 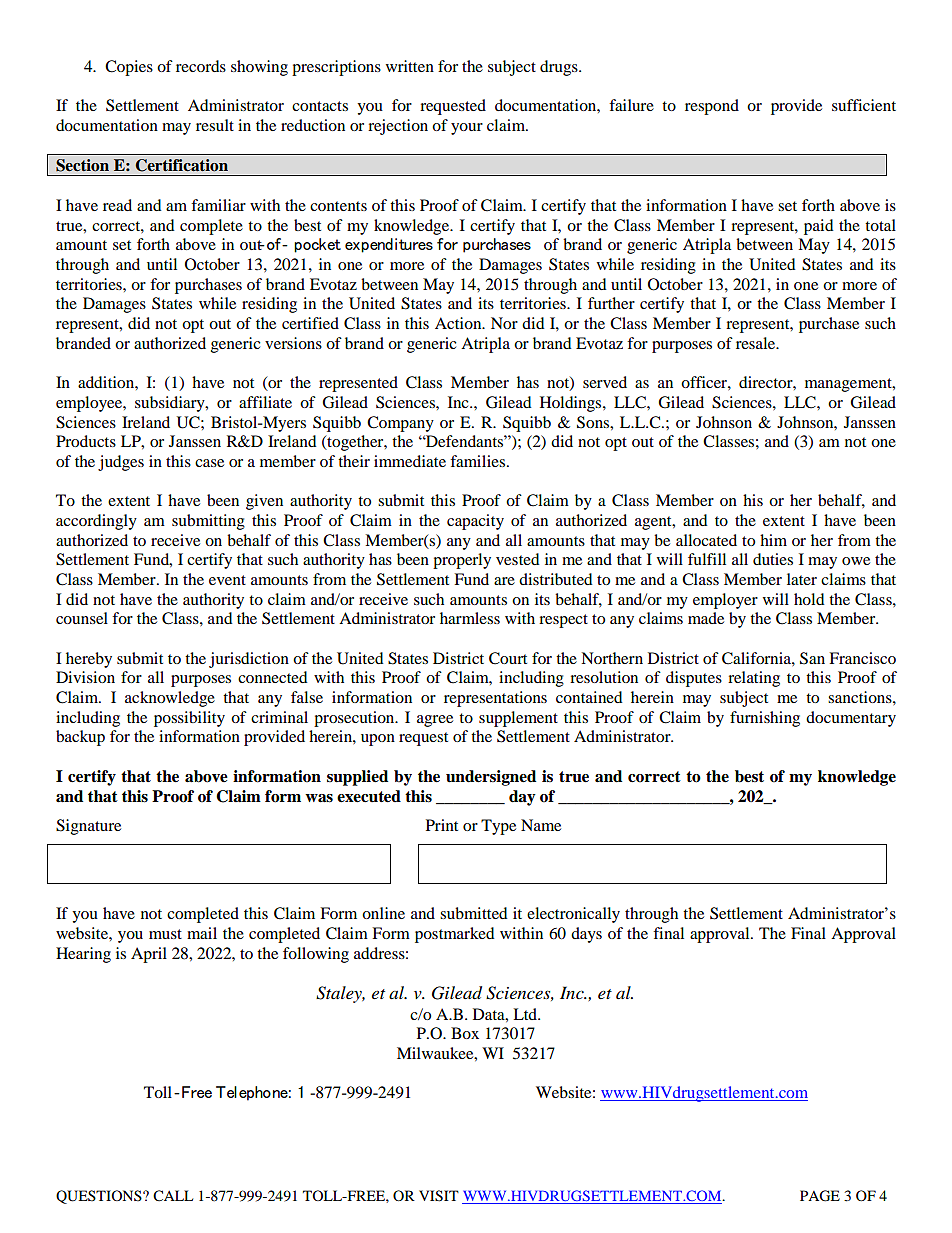 What do you see at coordinates (459, 323) in the screenshot?
I see `Action` at bounding box center [459, 323].
